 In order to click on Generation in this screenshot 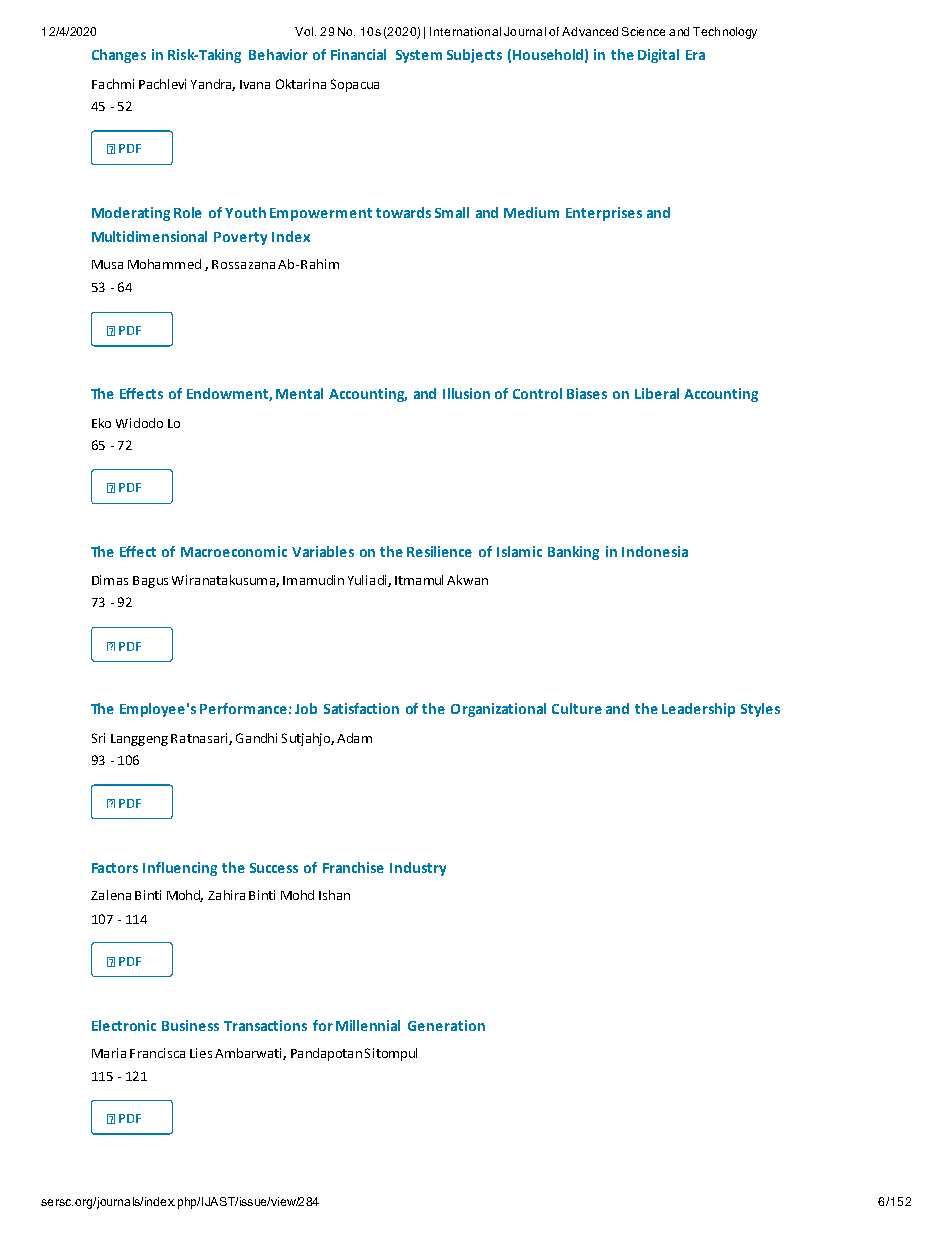, I will do `click(446, 1025)`.
